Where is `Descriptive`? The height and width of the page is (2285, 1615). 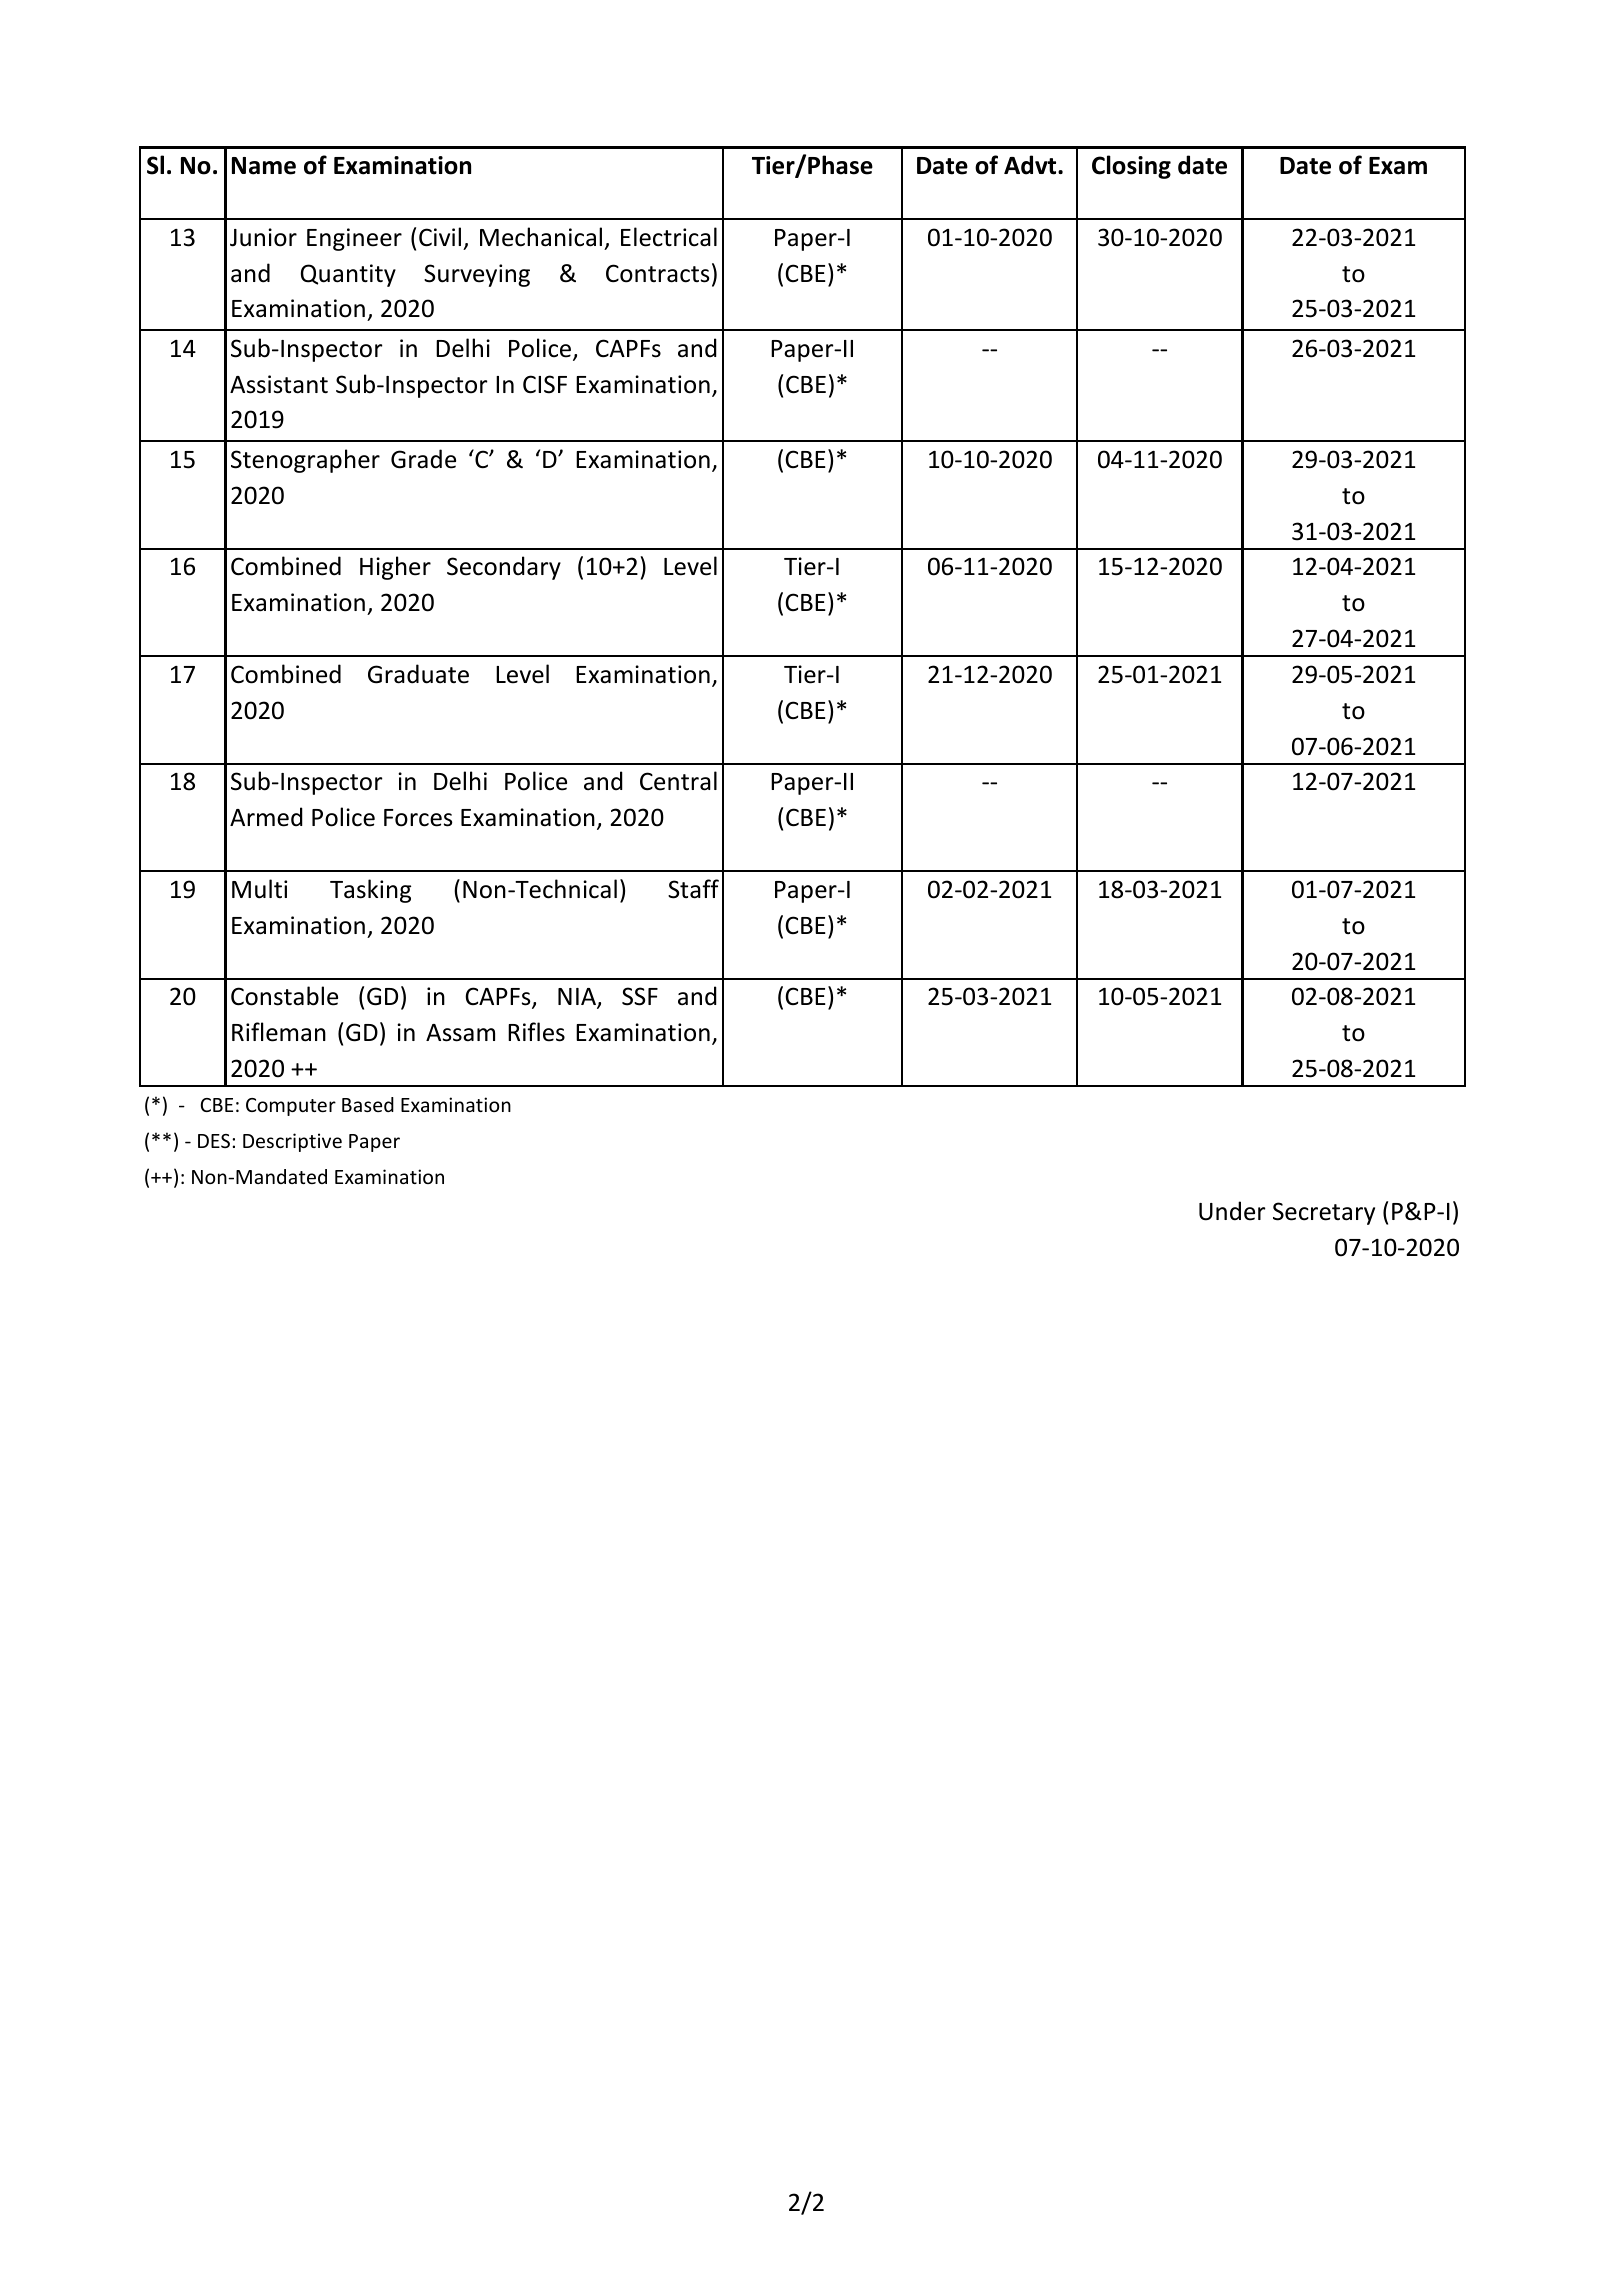 Descriptive is located at coordinates (292, 1142).
